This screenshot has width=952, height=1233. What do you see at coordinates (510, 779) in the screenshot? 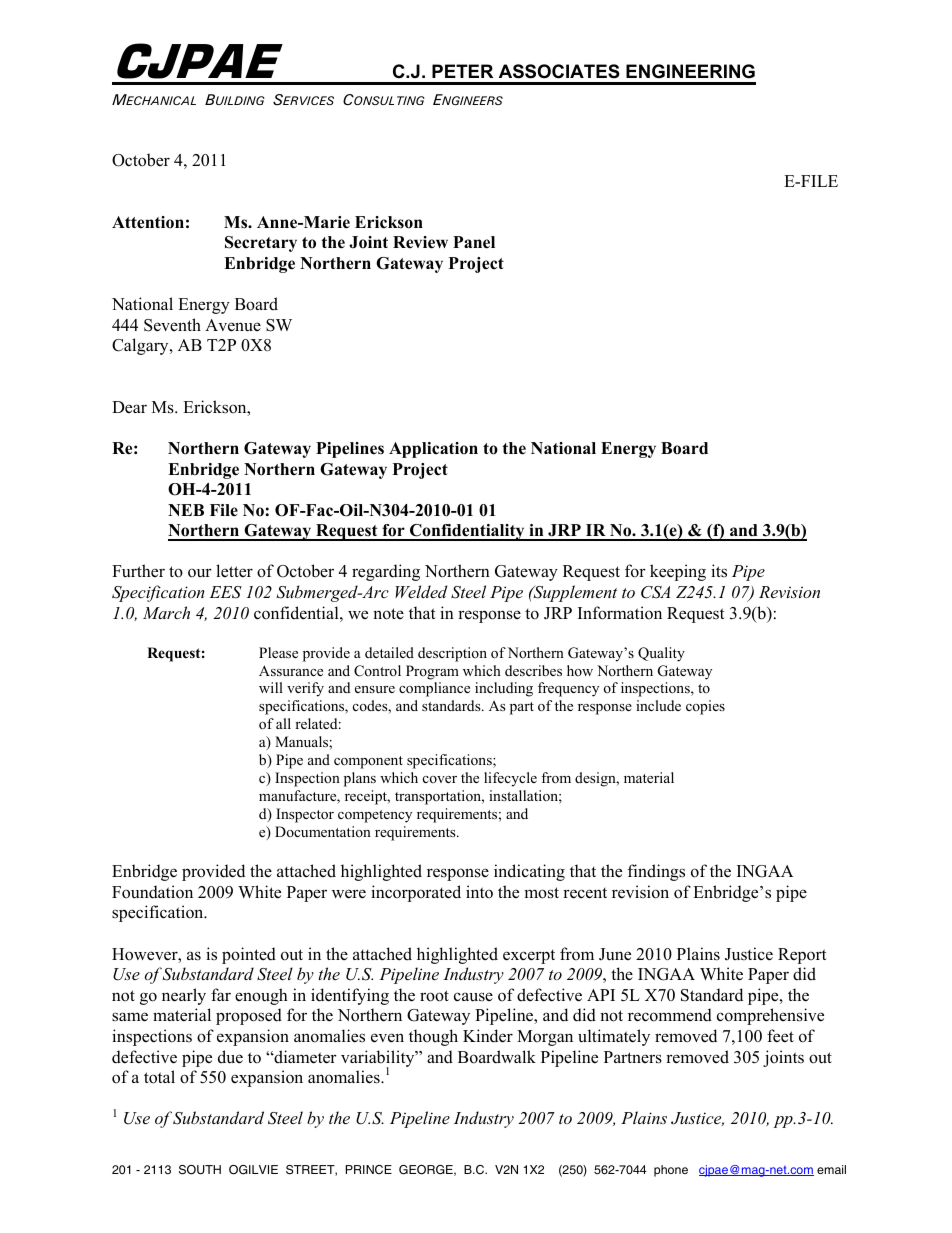
I see `lifecycle` at bounding box center [510, 779].
